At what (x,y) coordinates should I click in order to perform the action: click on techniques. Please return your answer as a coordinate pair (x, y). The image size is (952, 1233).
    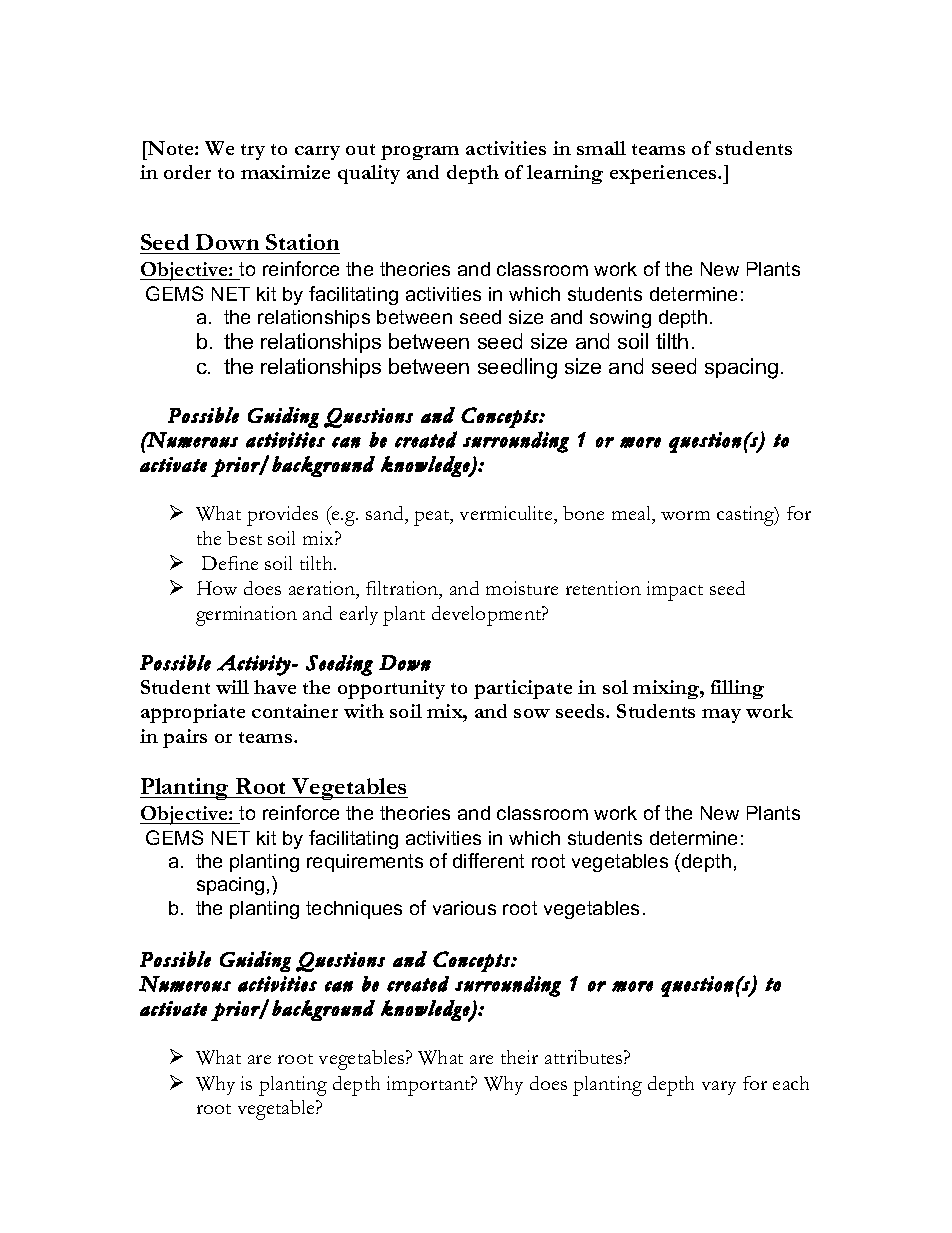
    Looking at the image, I should click on (354, 910).
